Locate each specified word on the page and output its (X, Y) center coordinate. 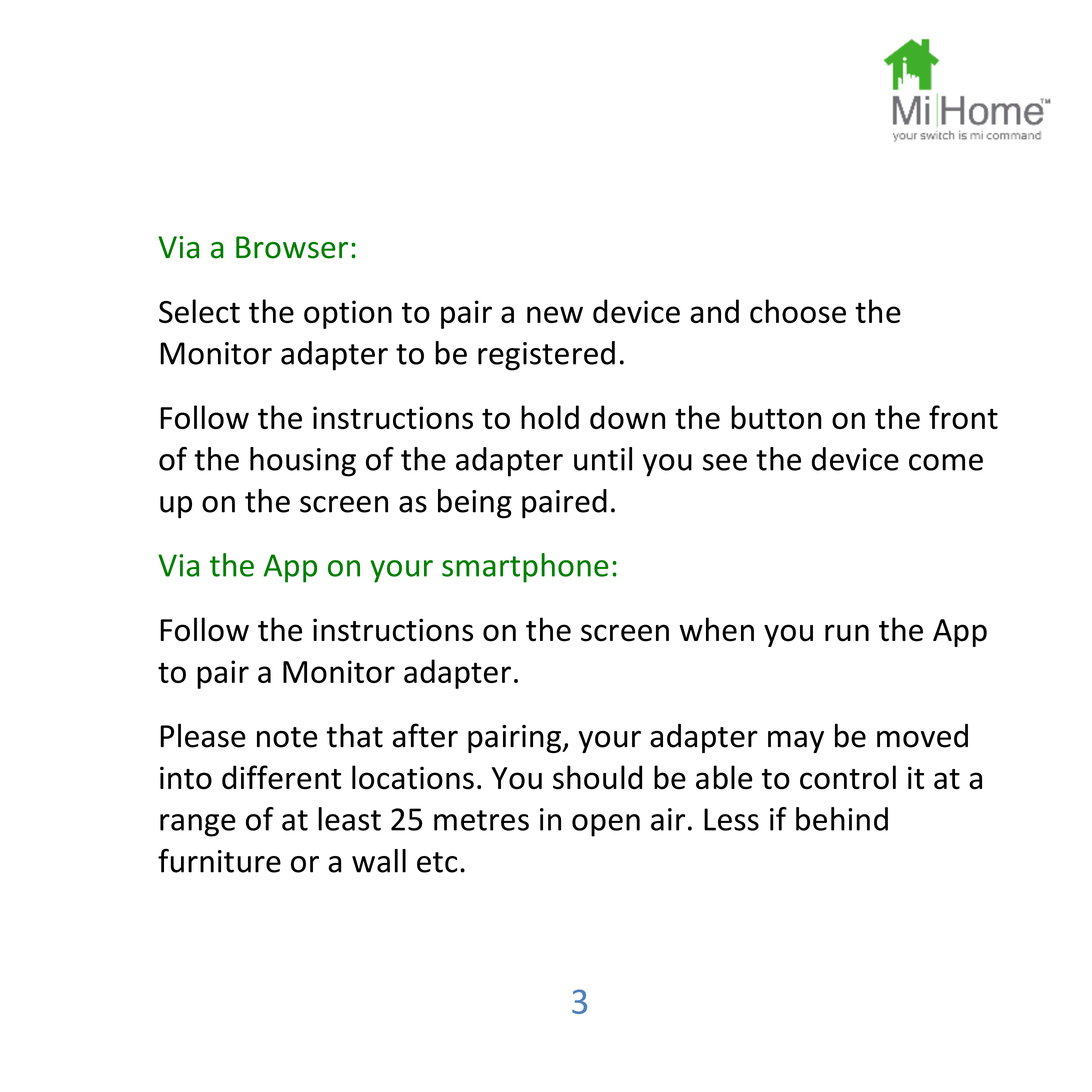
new (555, 314)
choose (798, 311)
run (847, 633)
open (606, 825)
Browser (292, 247)
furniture (219, 860)
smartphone (525, 568)
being (475, 504)
